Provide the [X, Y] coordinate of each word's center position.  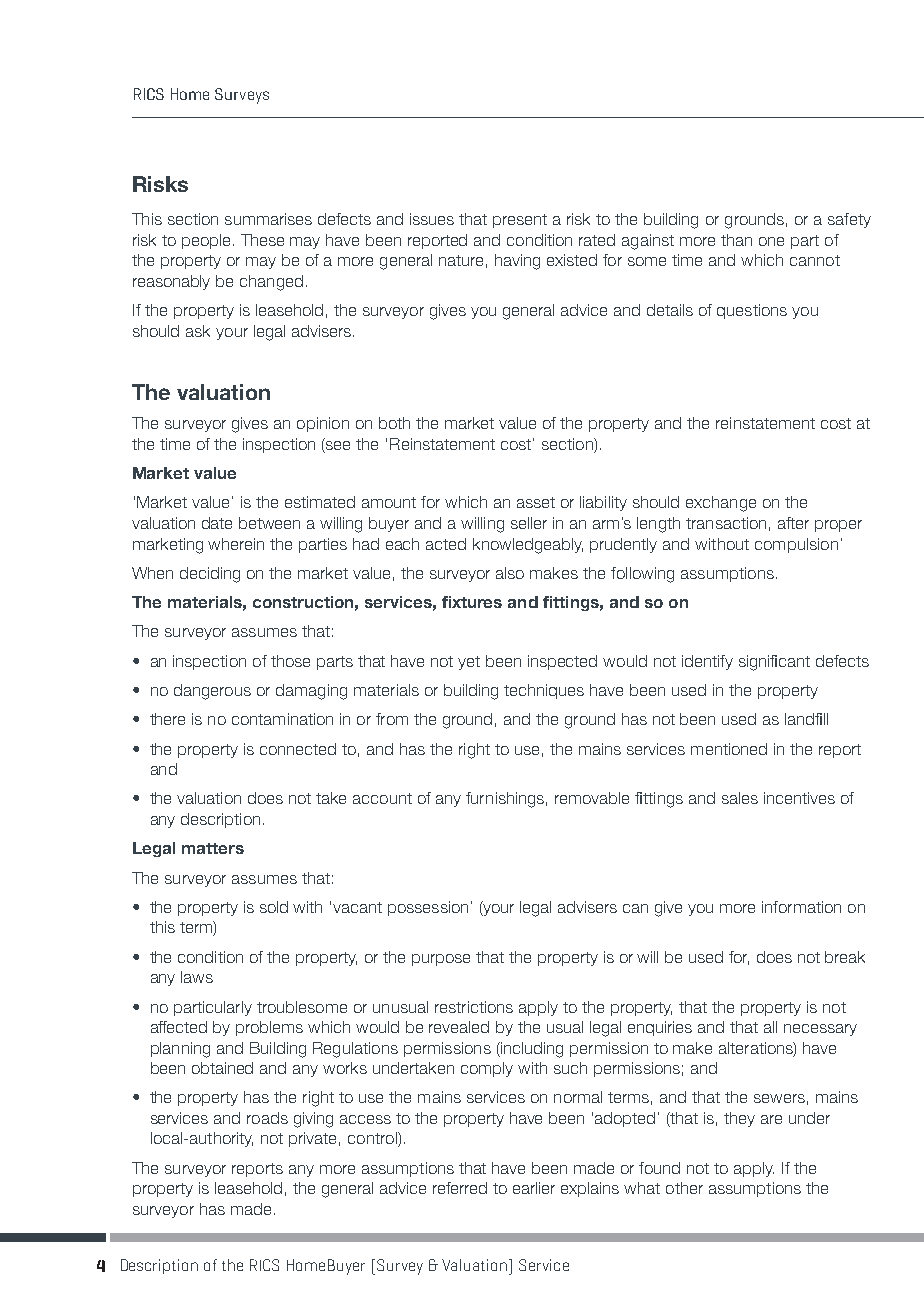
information [801, 907]
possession [428, 908]
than [736, 240]
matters [213, 848]
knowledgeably [528, 546]
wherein [236, 544]
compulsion [796, 545]
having [517, 262]
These [262, 240]
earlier [534, 1188]
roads [267, 1118]
